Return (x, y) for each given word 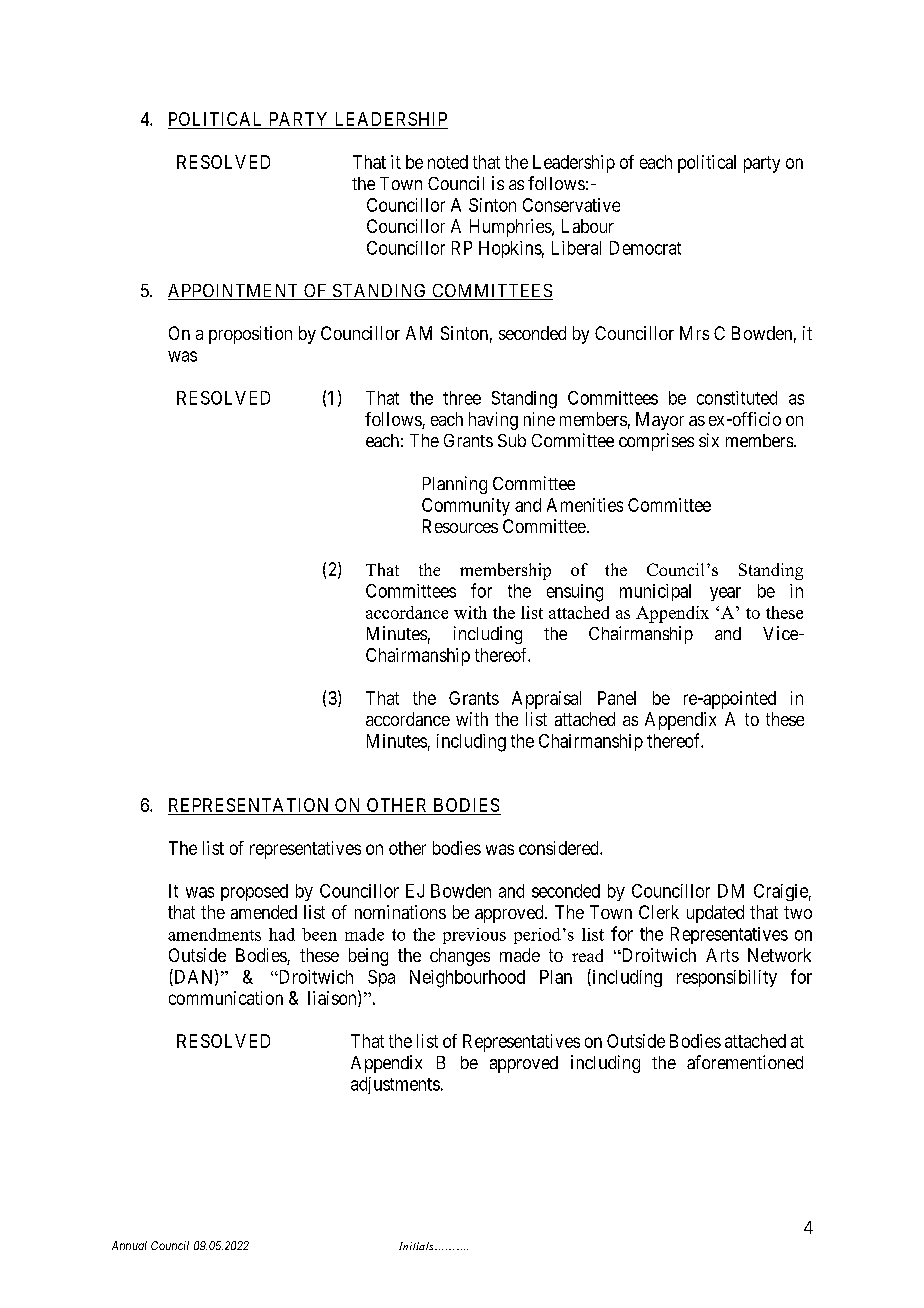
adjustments (395, 1085)
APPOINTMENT (234, 292)
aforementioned (745, 1062)
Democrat (645, 248)
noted (448, 162)
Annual (129, 1245)
